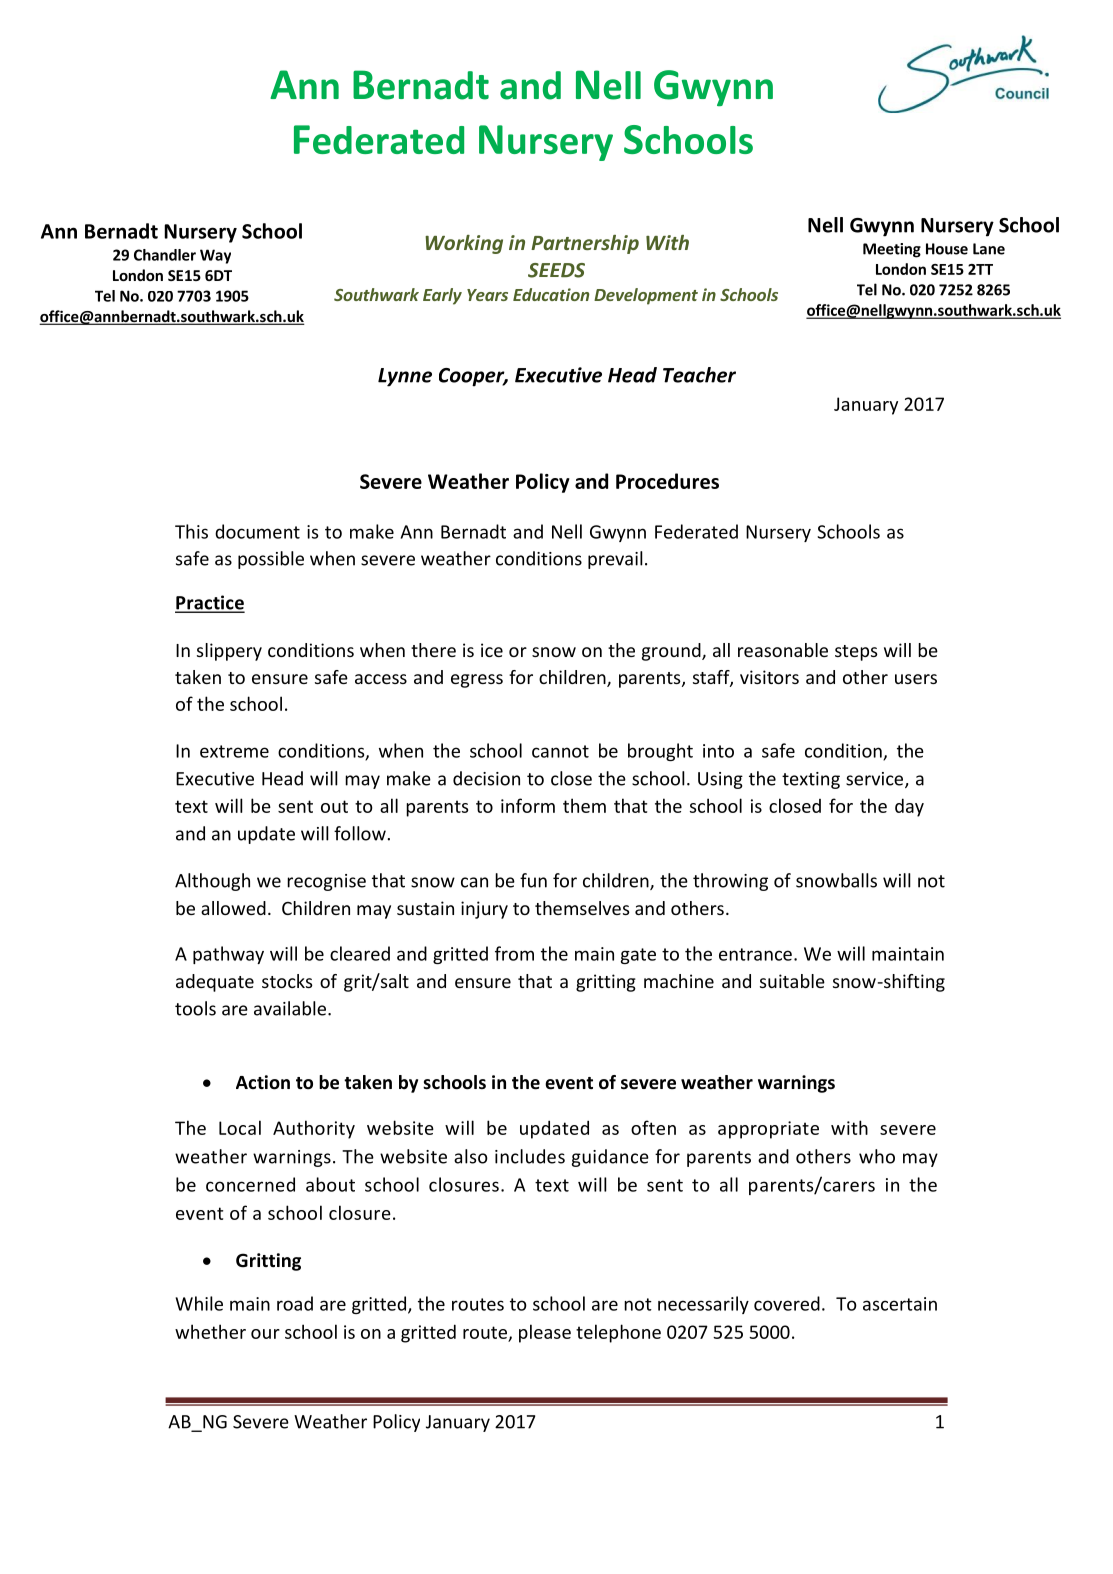  I want to click on SEEDS, so click(556, 270).
